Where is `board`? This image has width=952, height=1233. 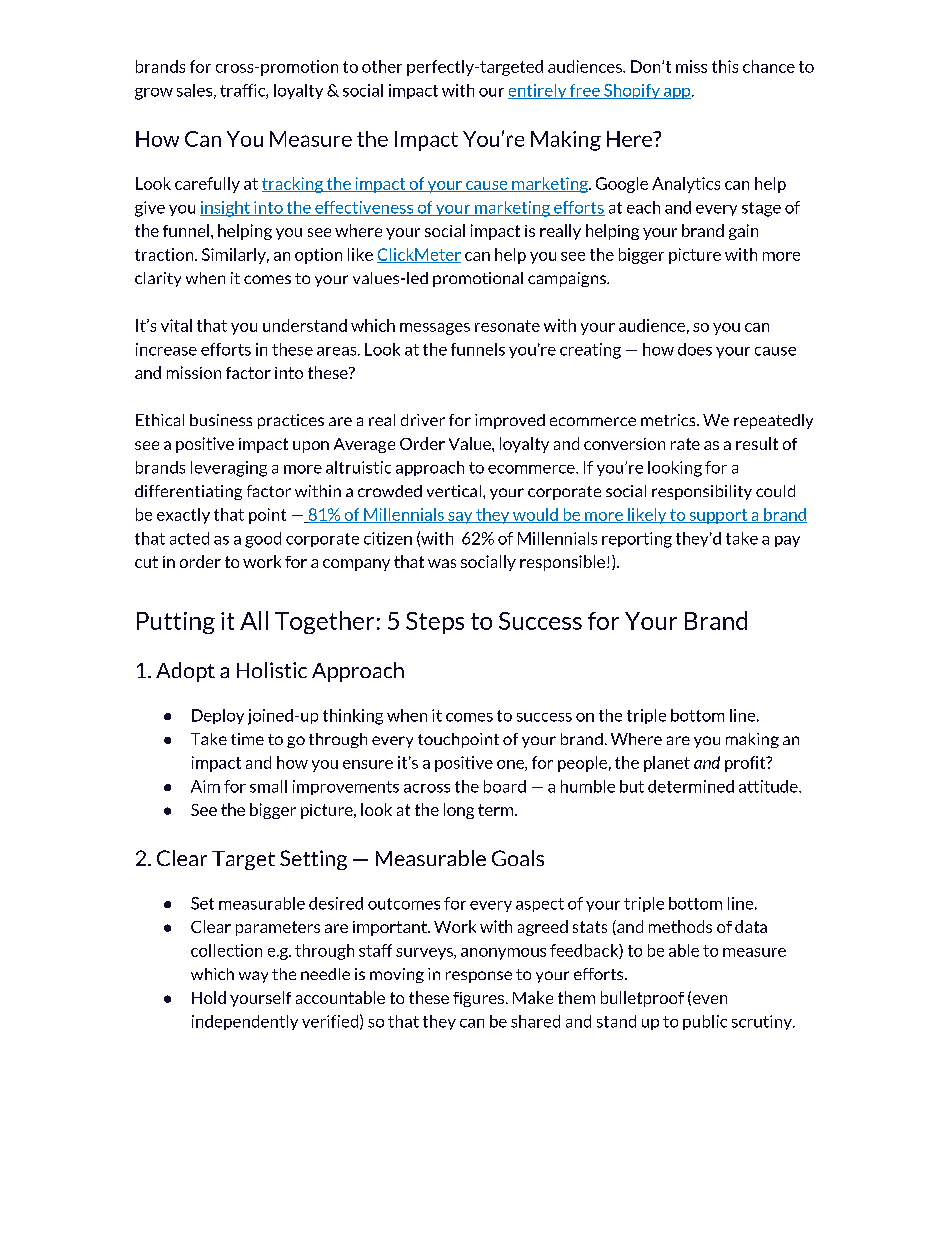
board is located at coordinates (505, 786).
